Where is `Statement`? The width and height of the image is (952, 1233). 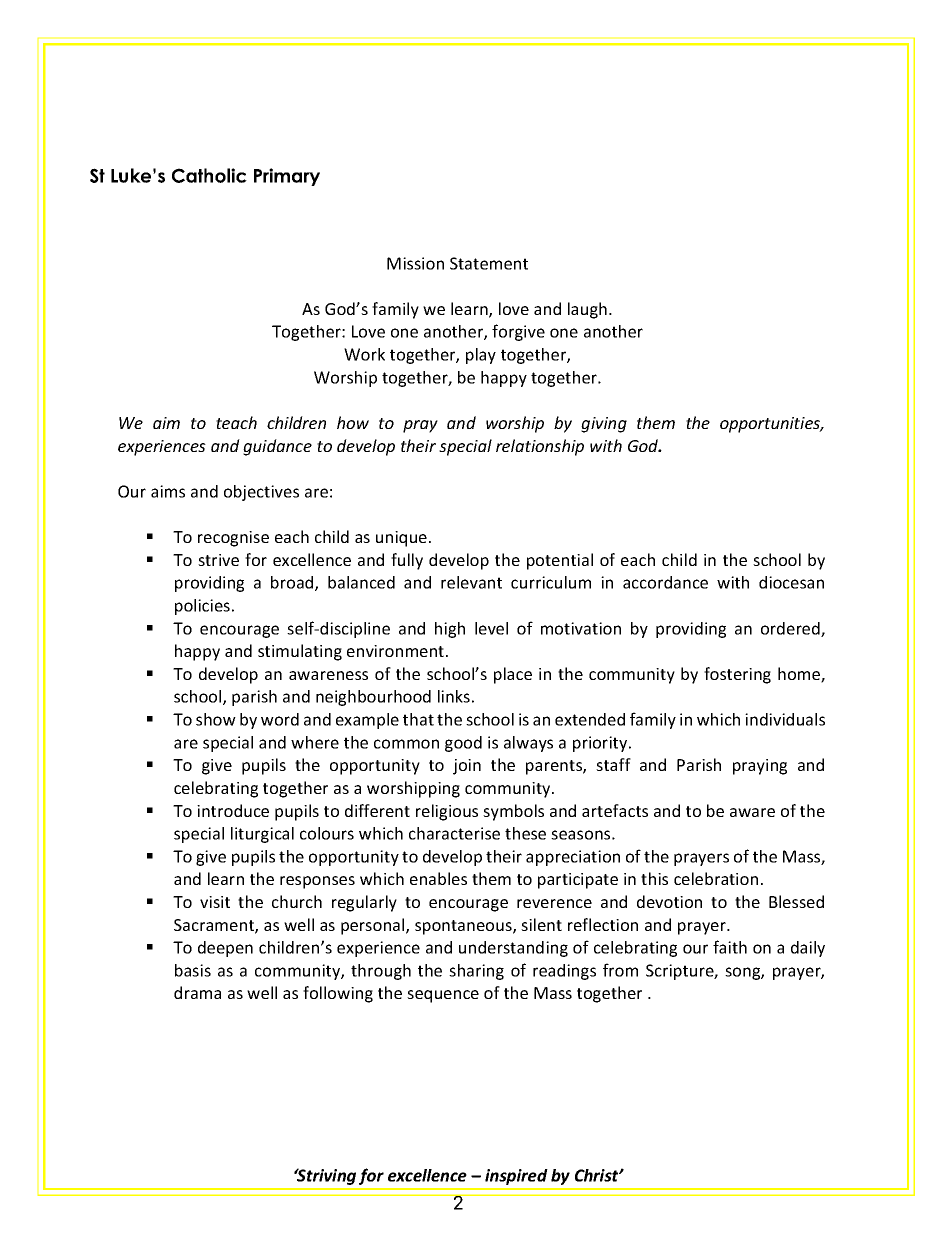 Statement is located at coordinates (489, 263).
